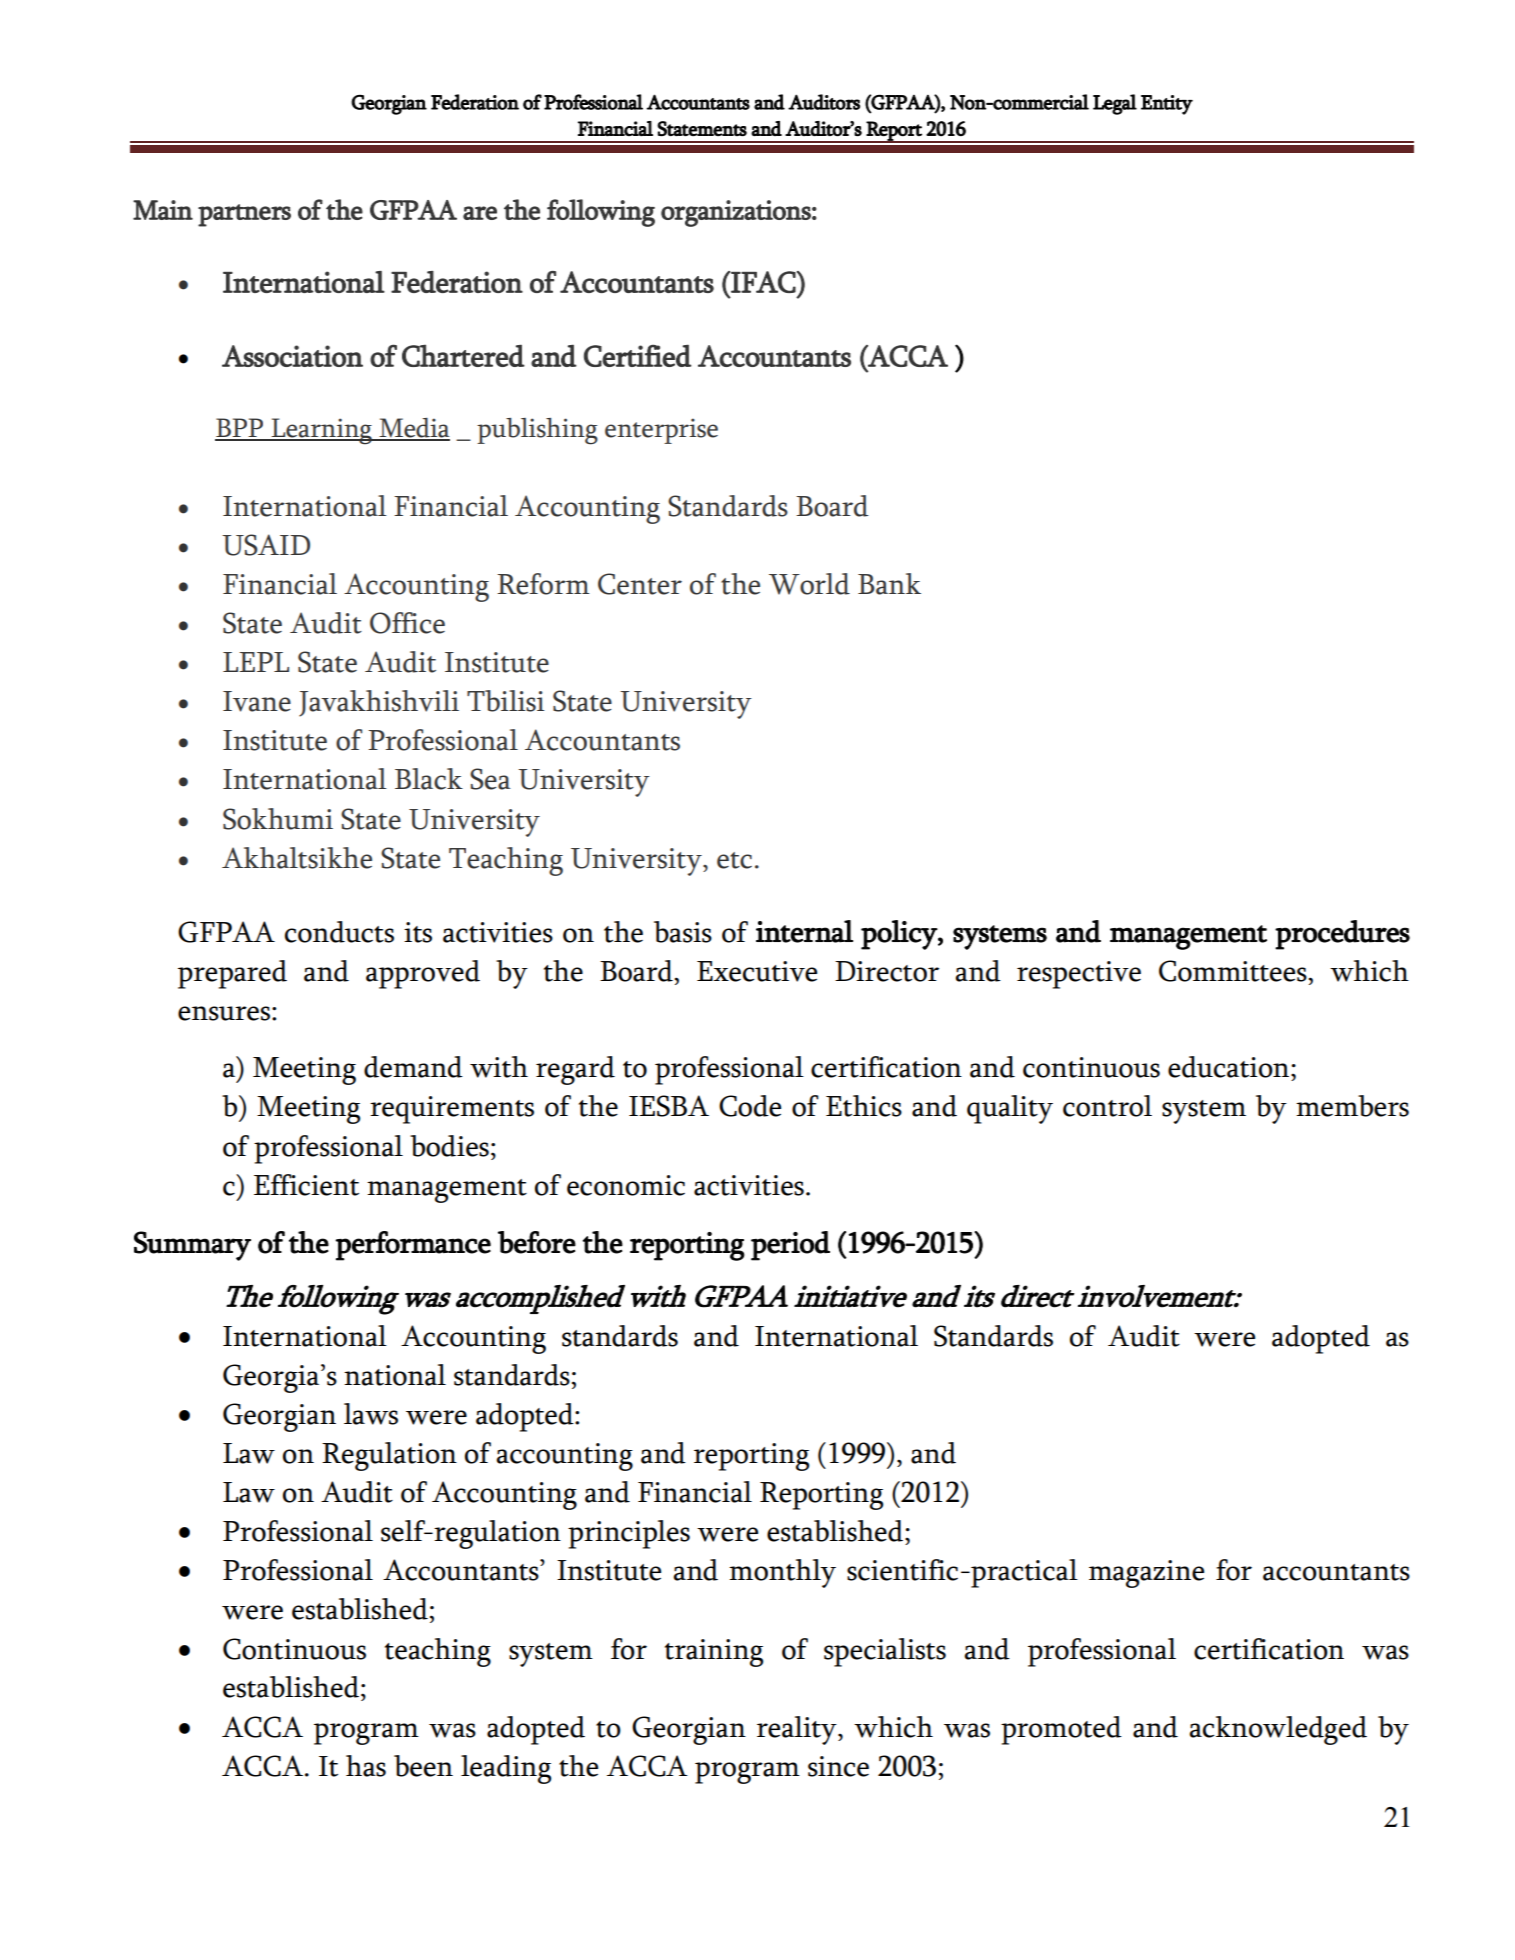 The image size is (1515, 1960). What do you see at coordinates (339, 932) in the screenshot?
I see `conducts` at bounding box center [339, 932].
